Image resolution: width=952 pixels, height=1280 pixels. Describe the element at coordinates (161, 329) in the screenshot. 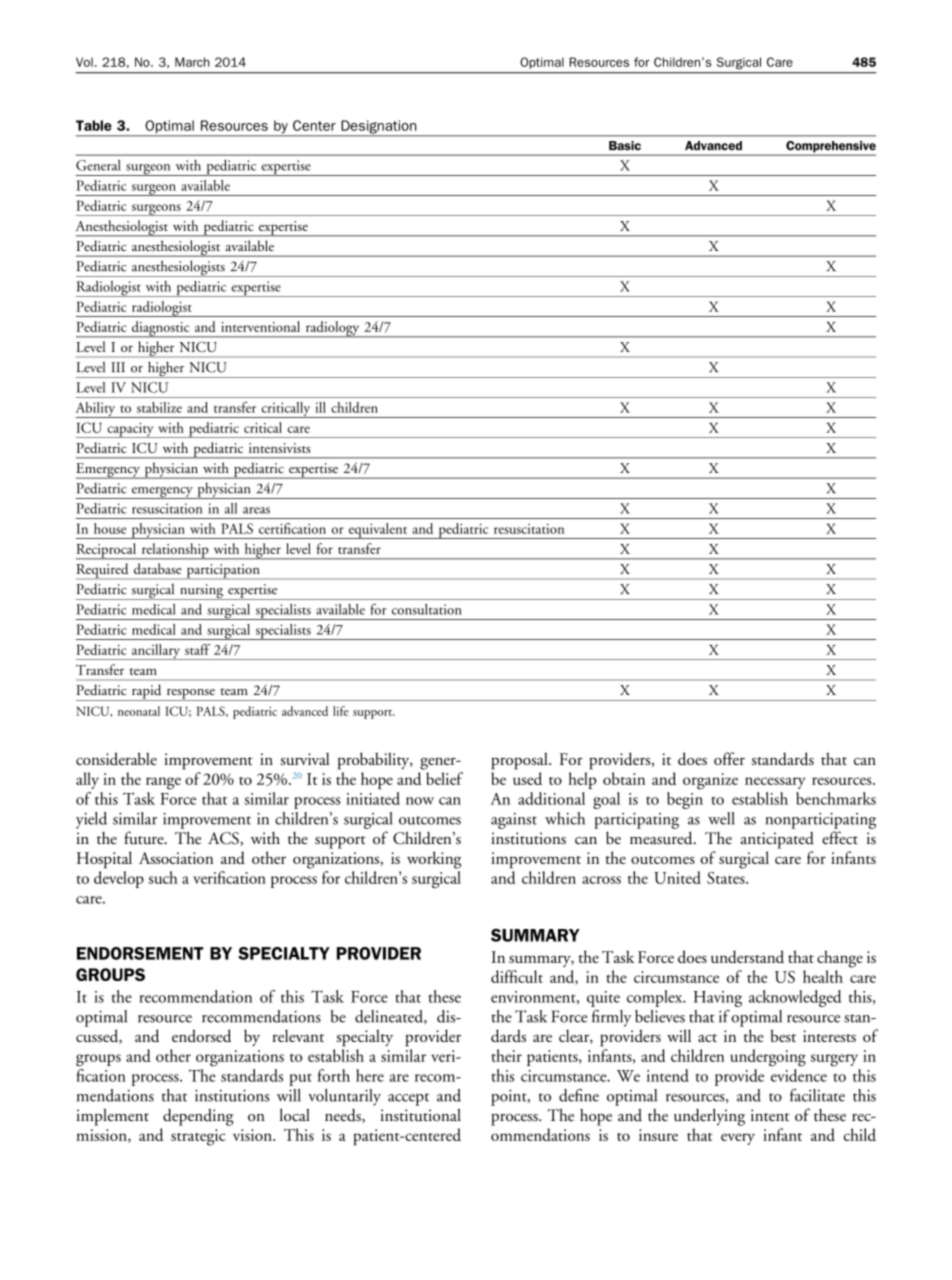

I see `diagnostic` at that location.
